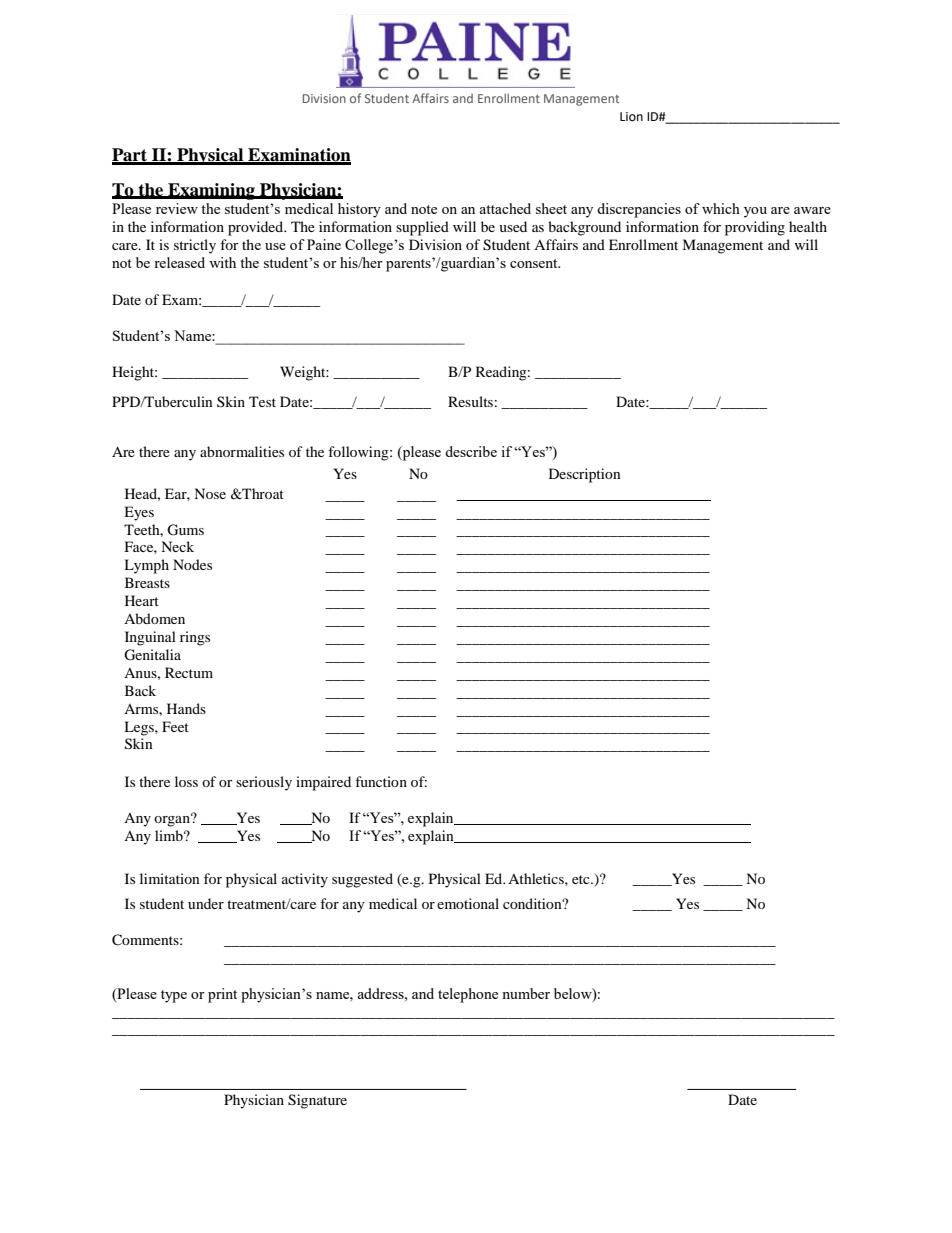  Describe the element at coordinates (585, 475) in the document. I see `Description` at that location.
